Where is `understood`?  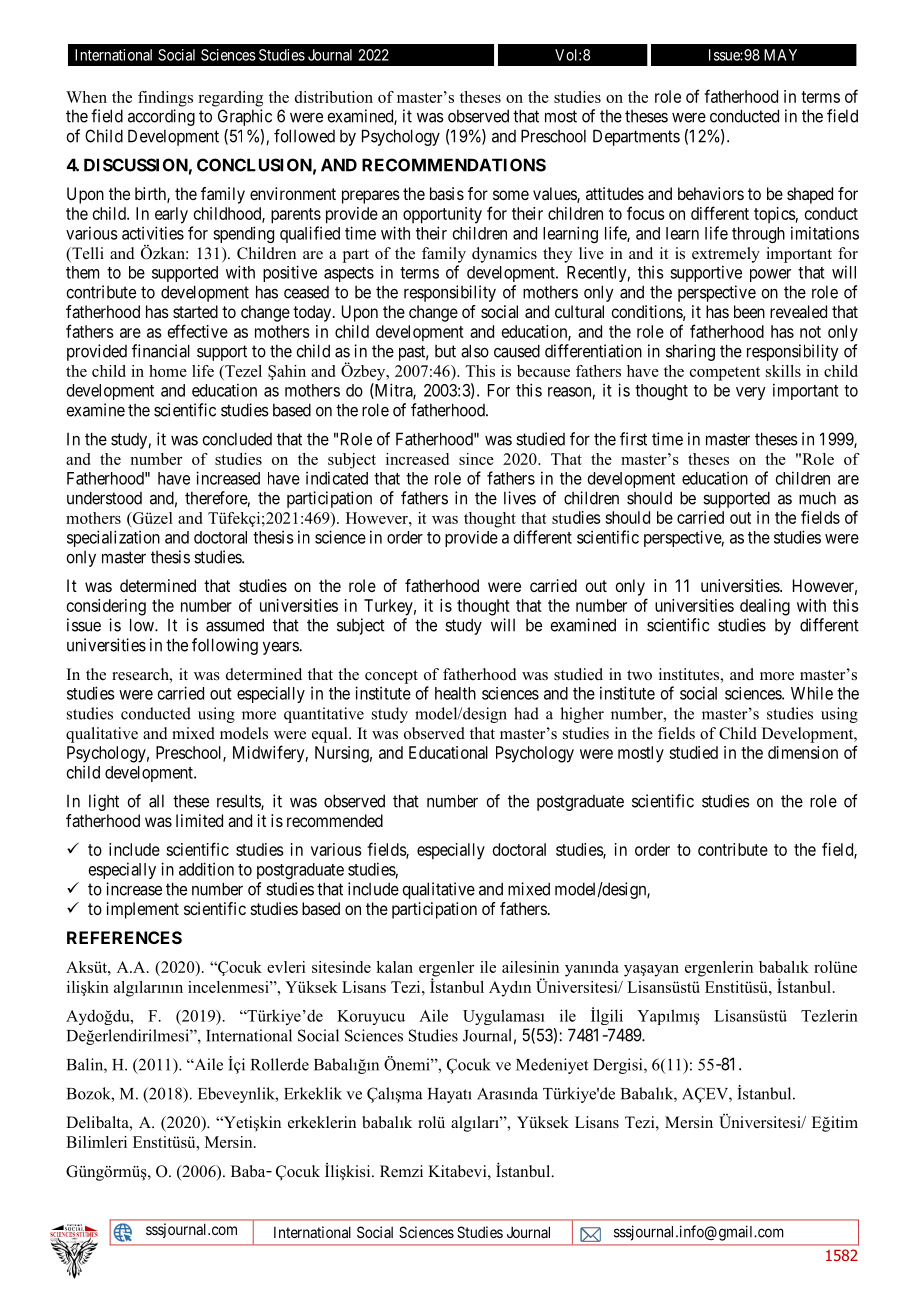 understood is located at coordinates (104, 498).
